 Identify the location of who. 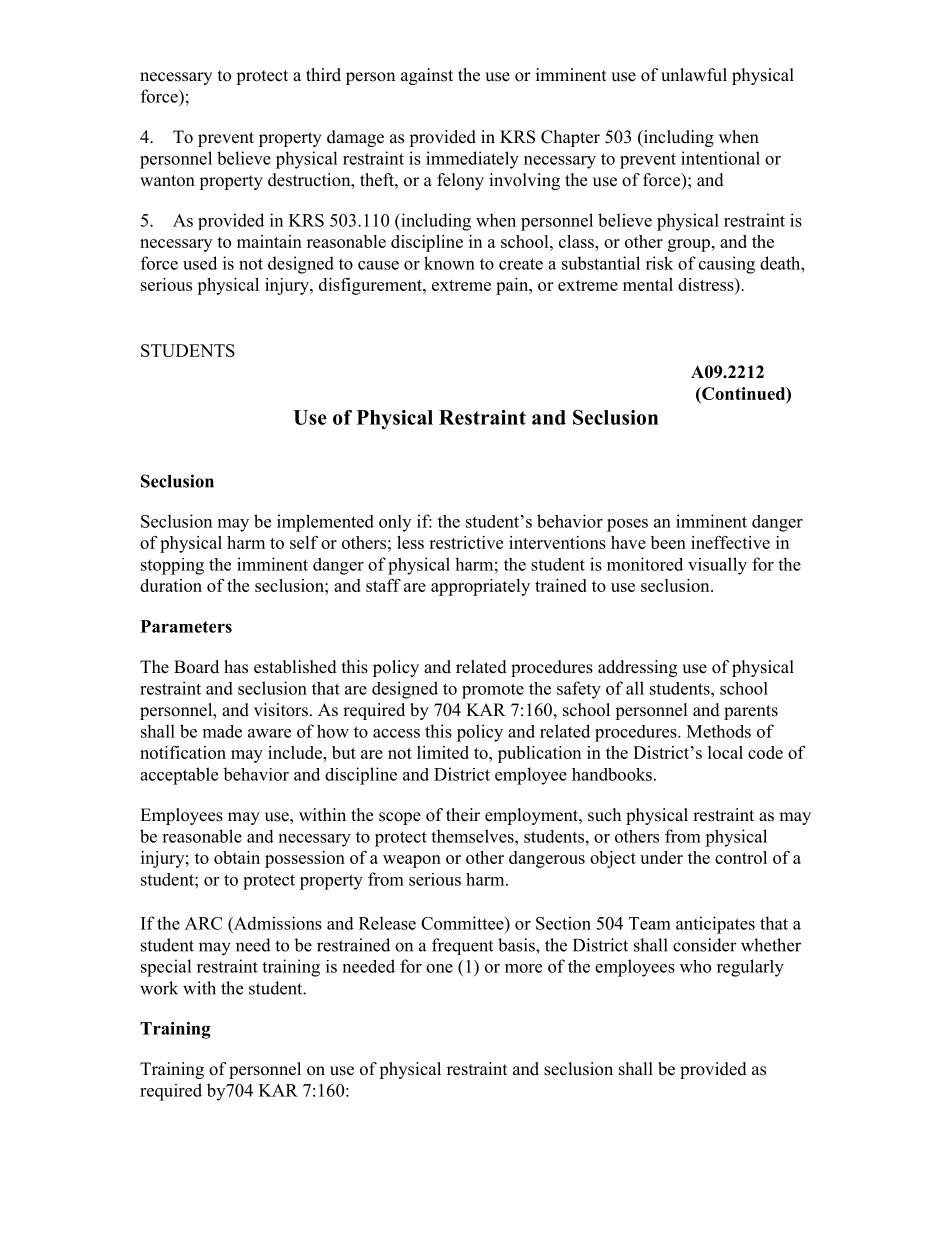
(695, 966).
